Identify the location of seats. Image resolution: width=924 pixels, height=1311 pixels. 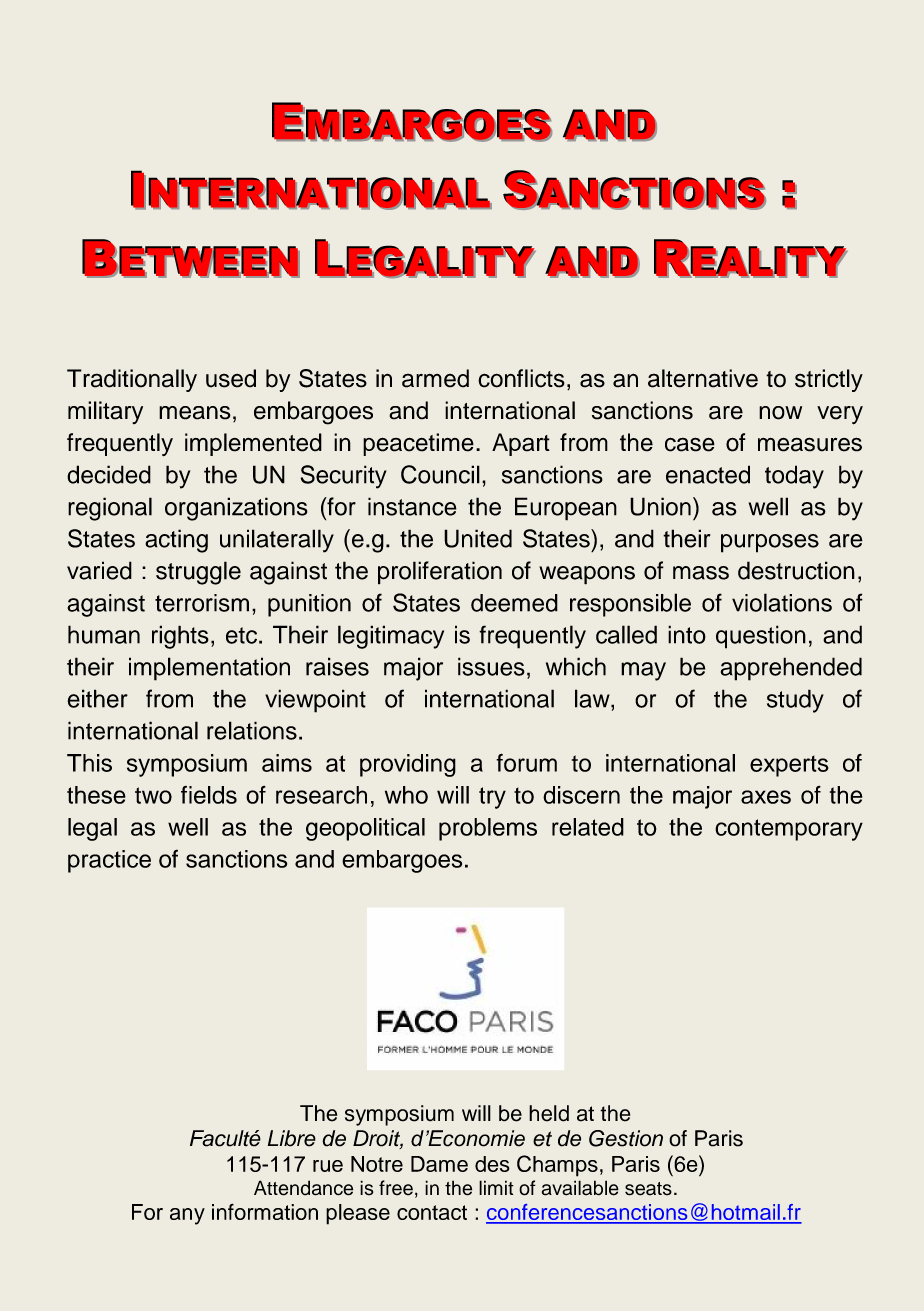
(648, 1189).
